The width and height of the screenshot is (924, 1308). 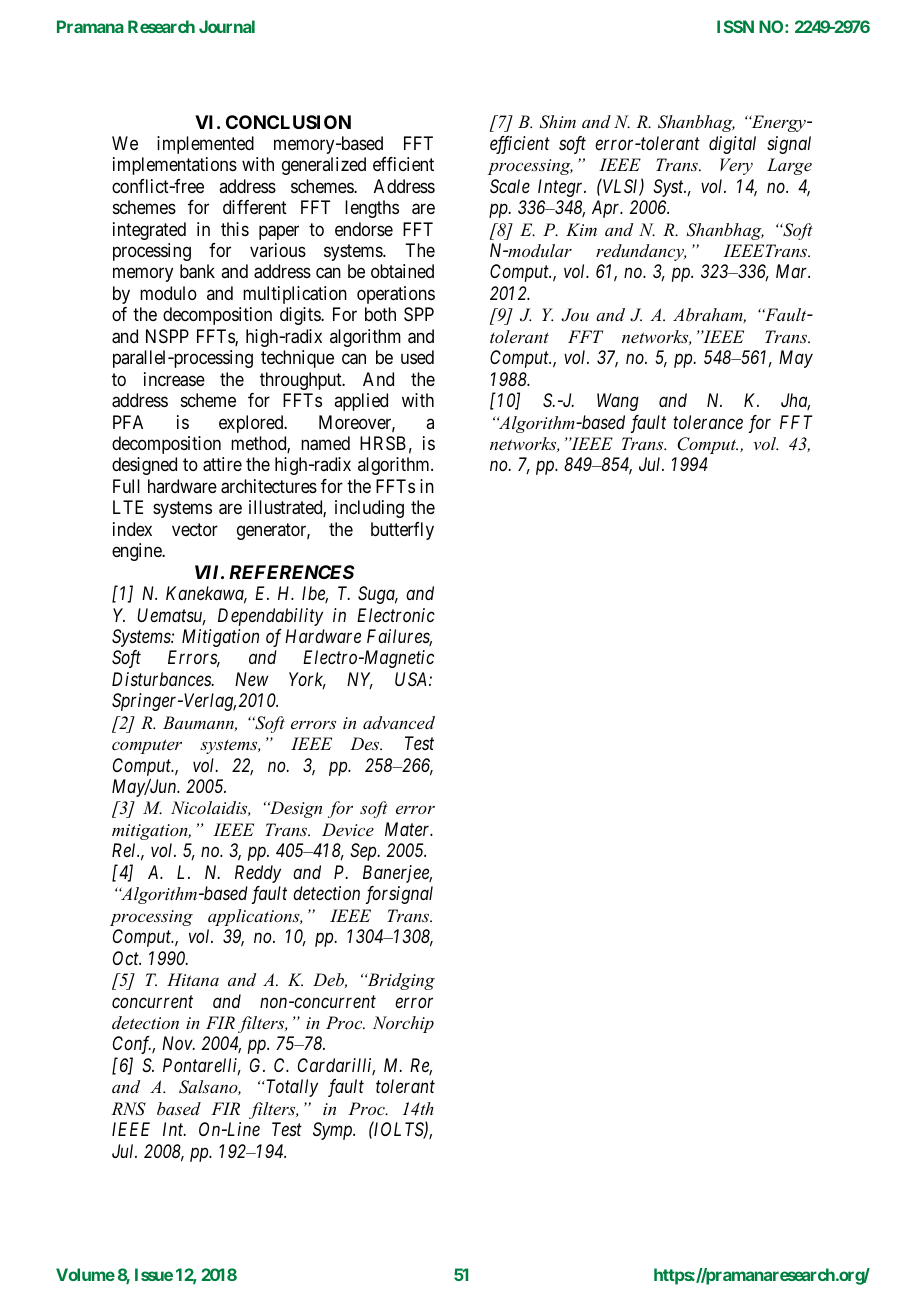 I want to click on Mater, so click(x=409, y=829).
